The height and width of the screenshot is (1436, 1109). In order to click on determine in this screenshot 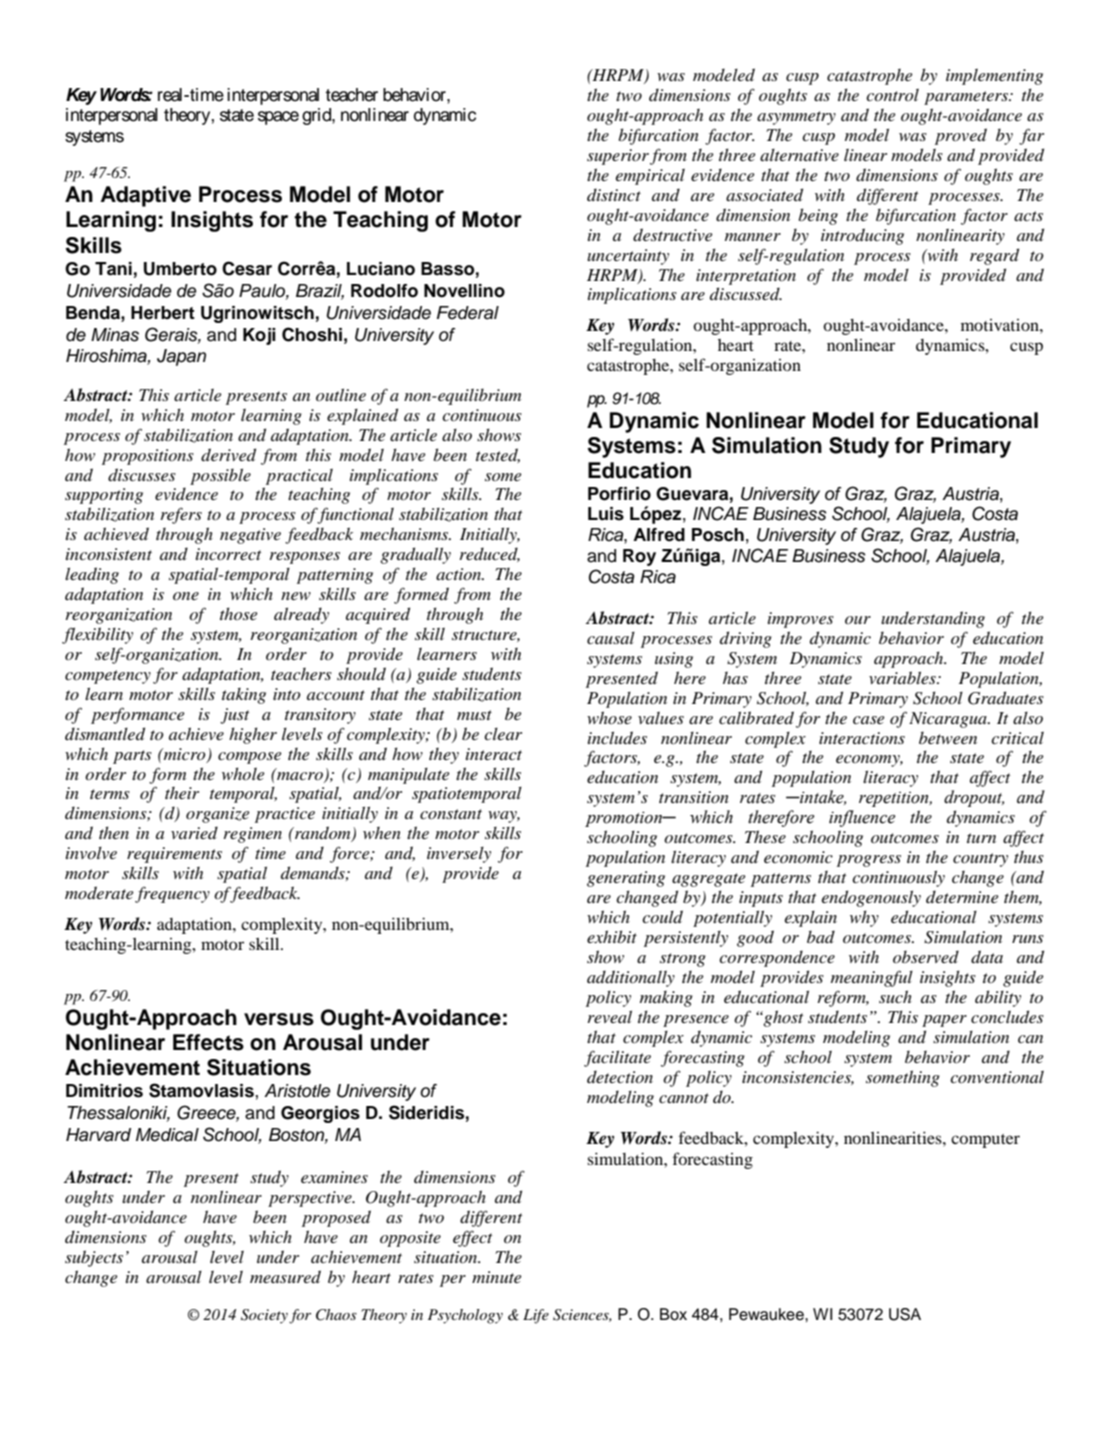, I will do `click(962, 896)`.
